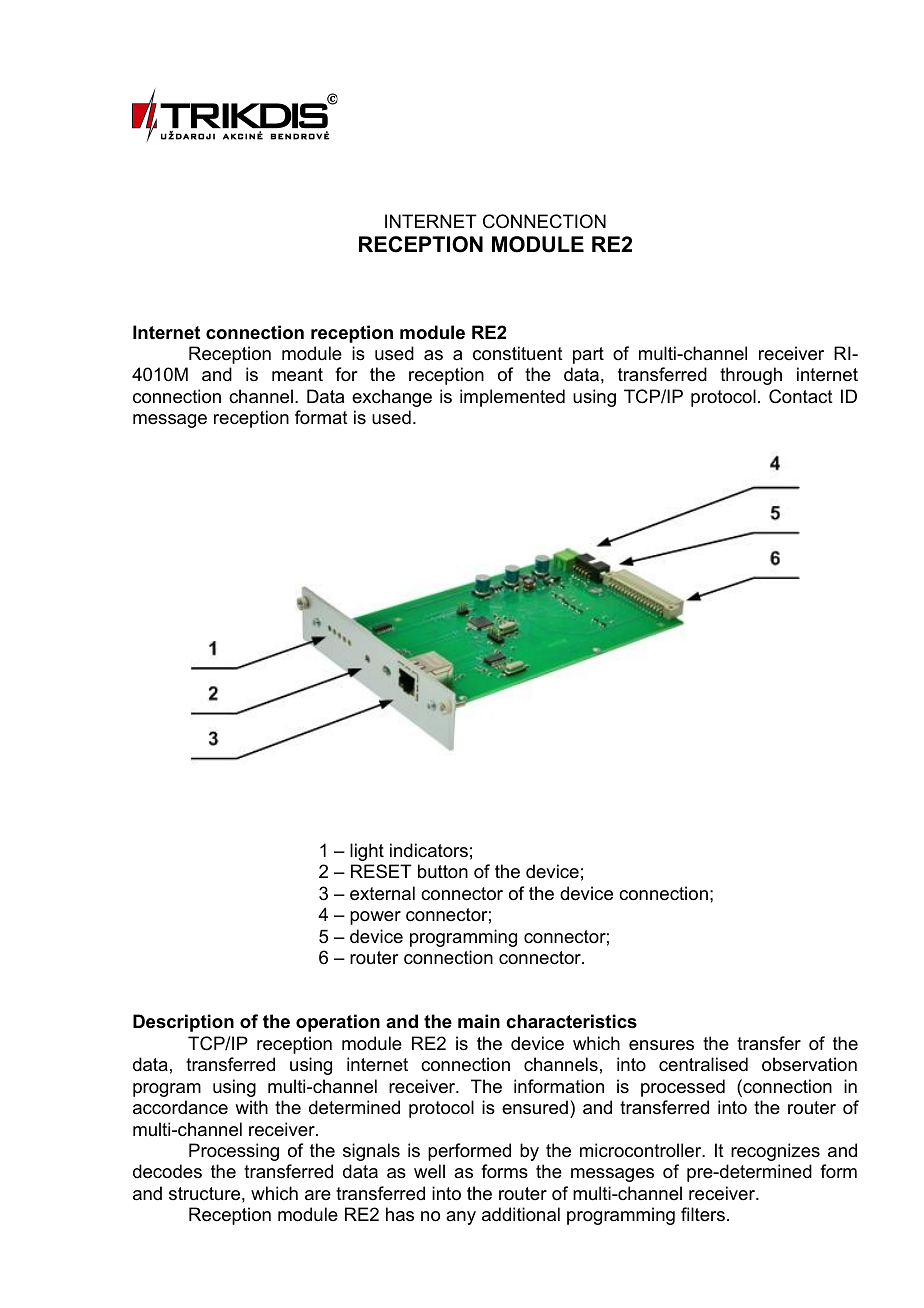 Image resolution: width=924 pixels, height=1308 pixels. I want to click on filters, so click(703, 1214).
